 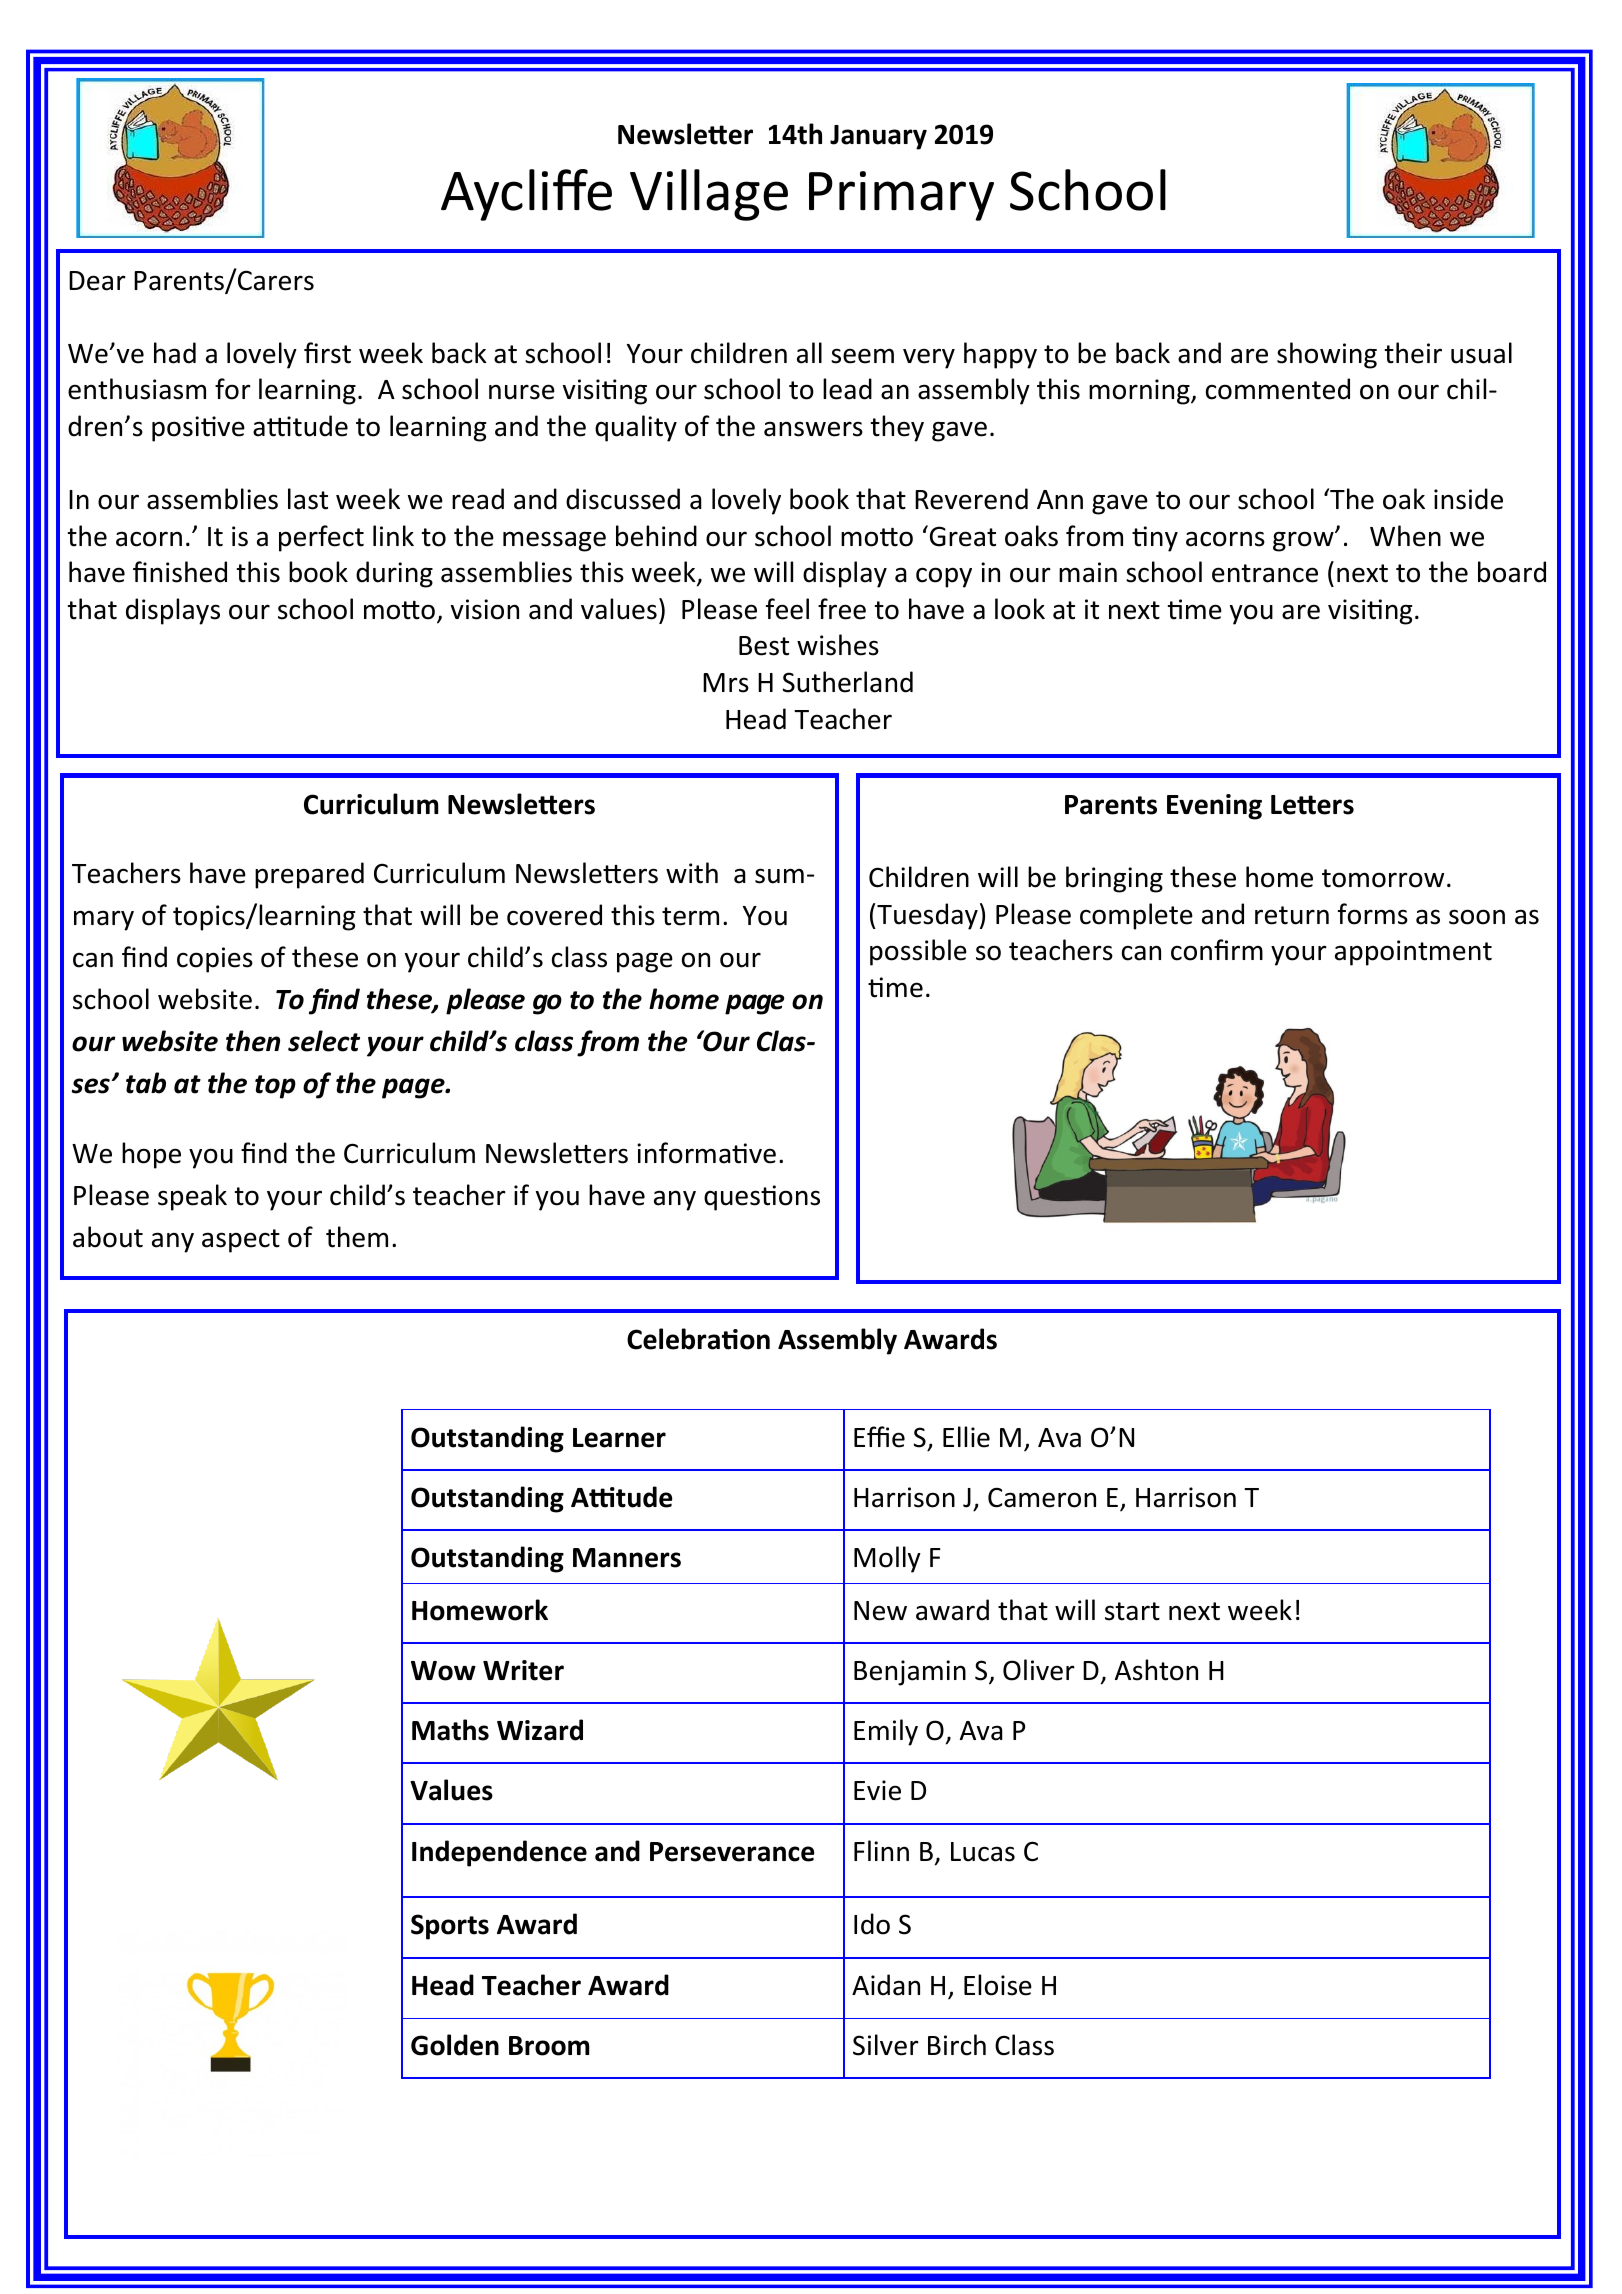 What do you see at coordinates (709, 195) in the page?
I see `Village` at bounding box center [709, 195].
